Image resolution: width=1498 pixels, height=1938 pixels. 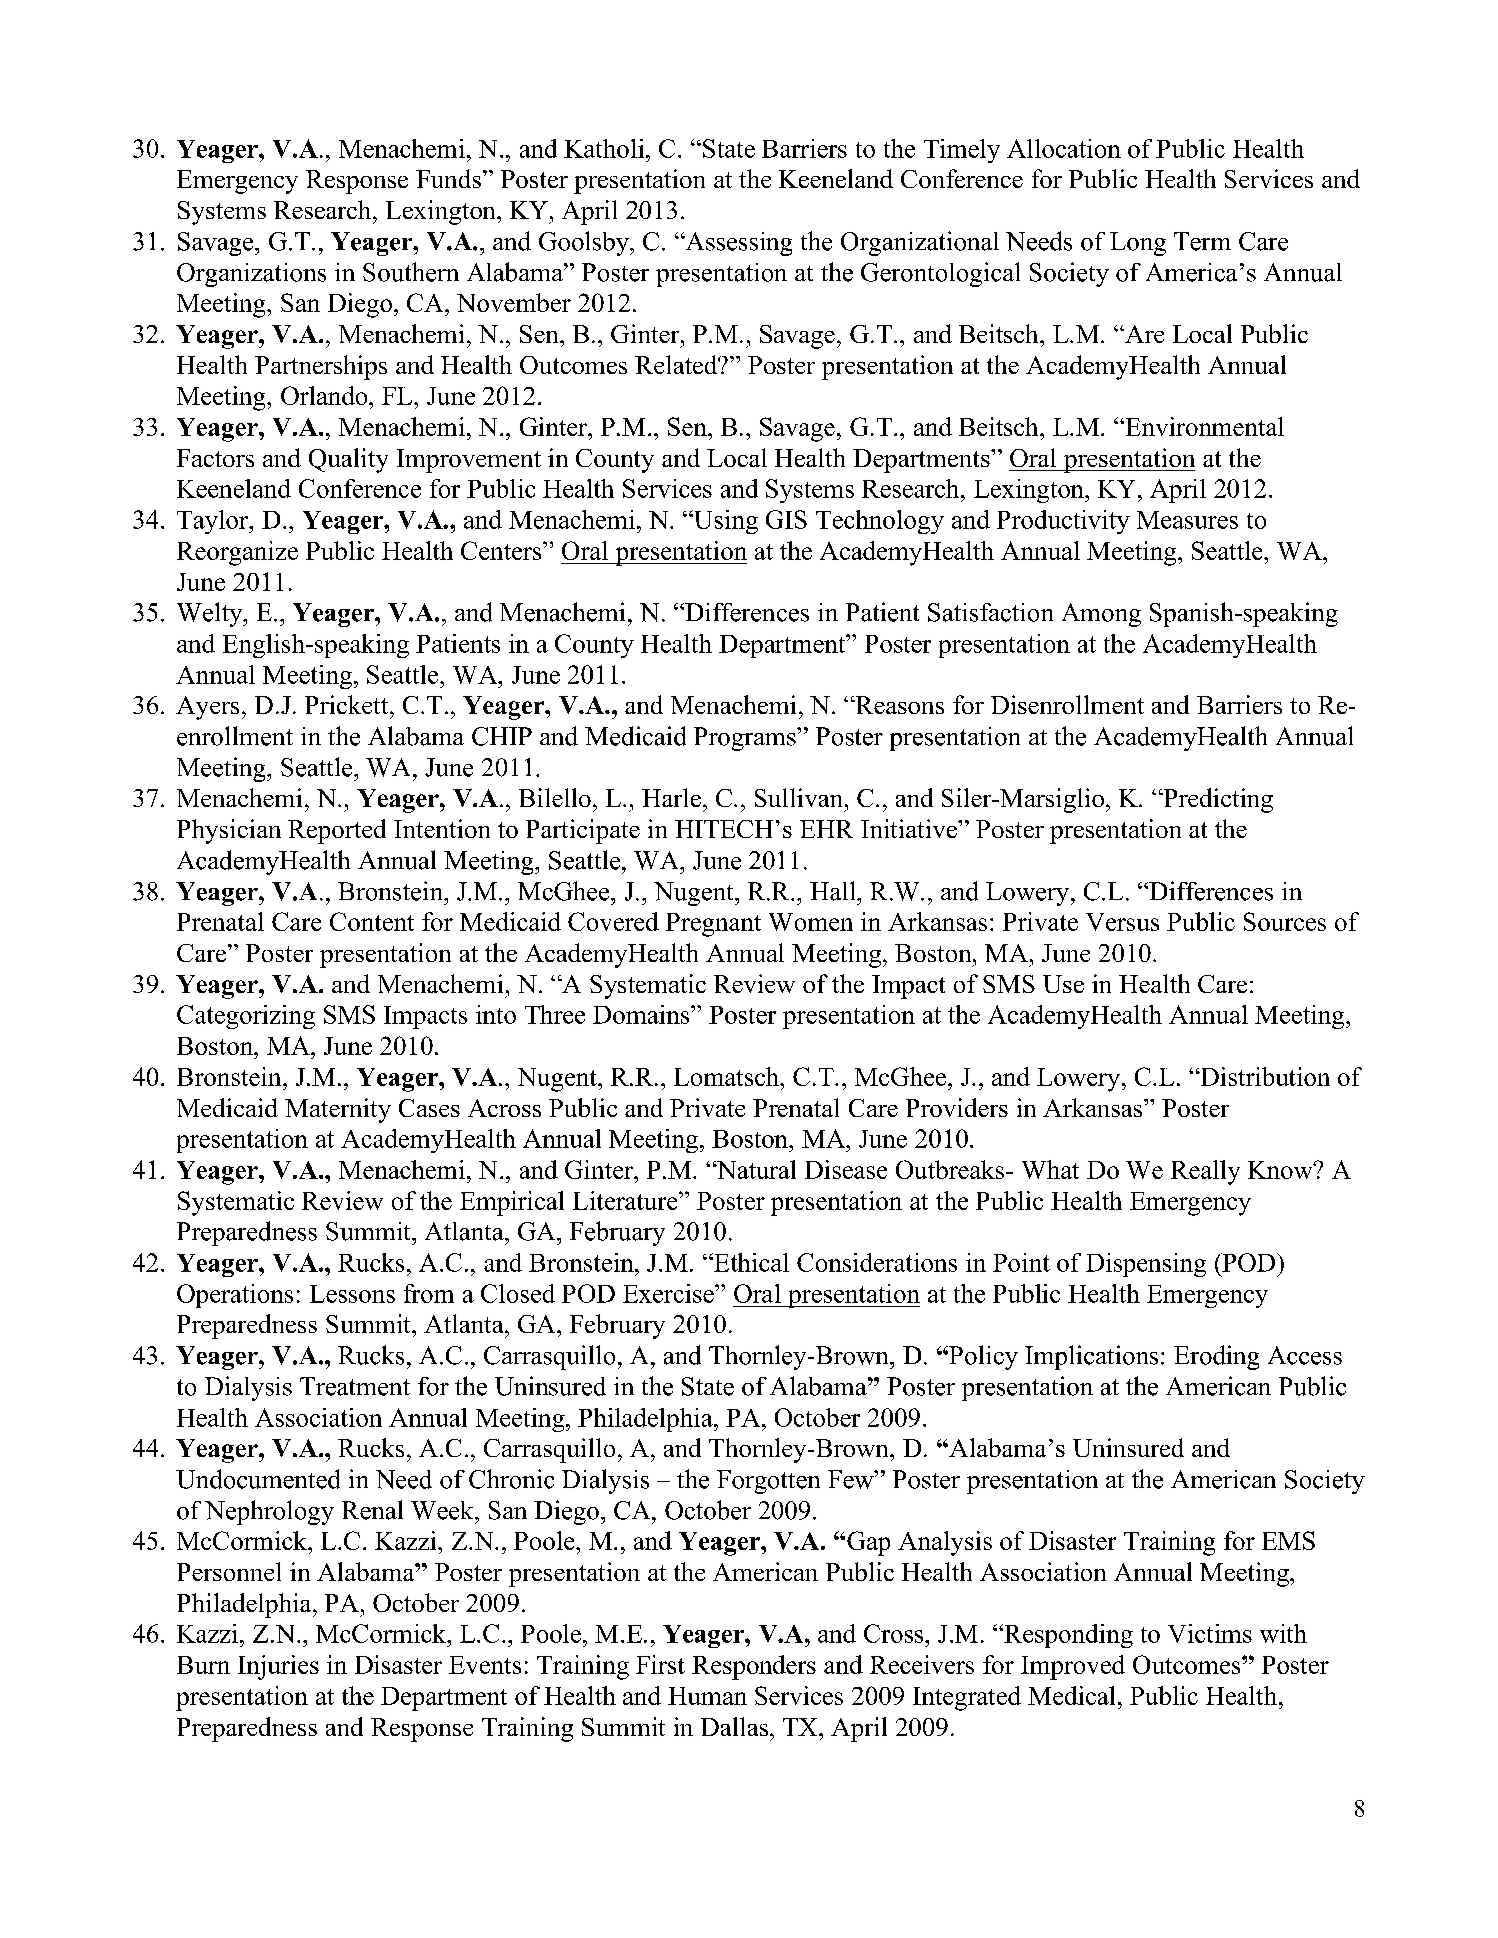 What do you see at coordinates (337, 831) in the page?
I see `Reported` at bounding box center [337, 831].
